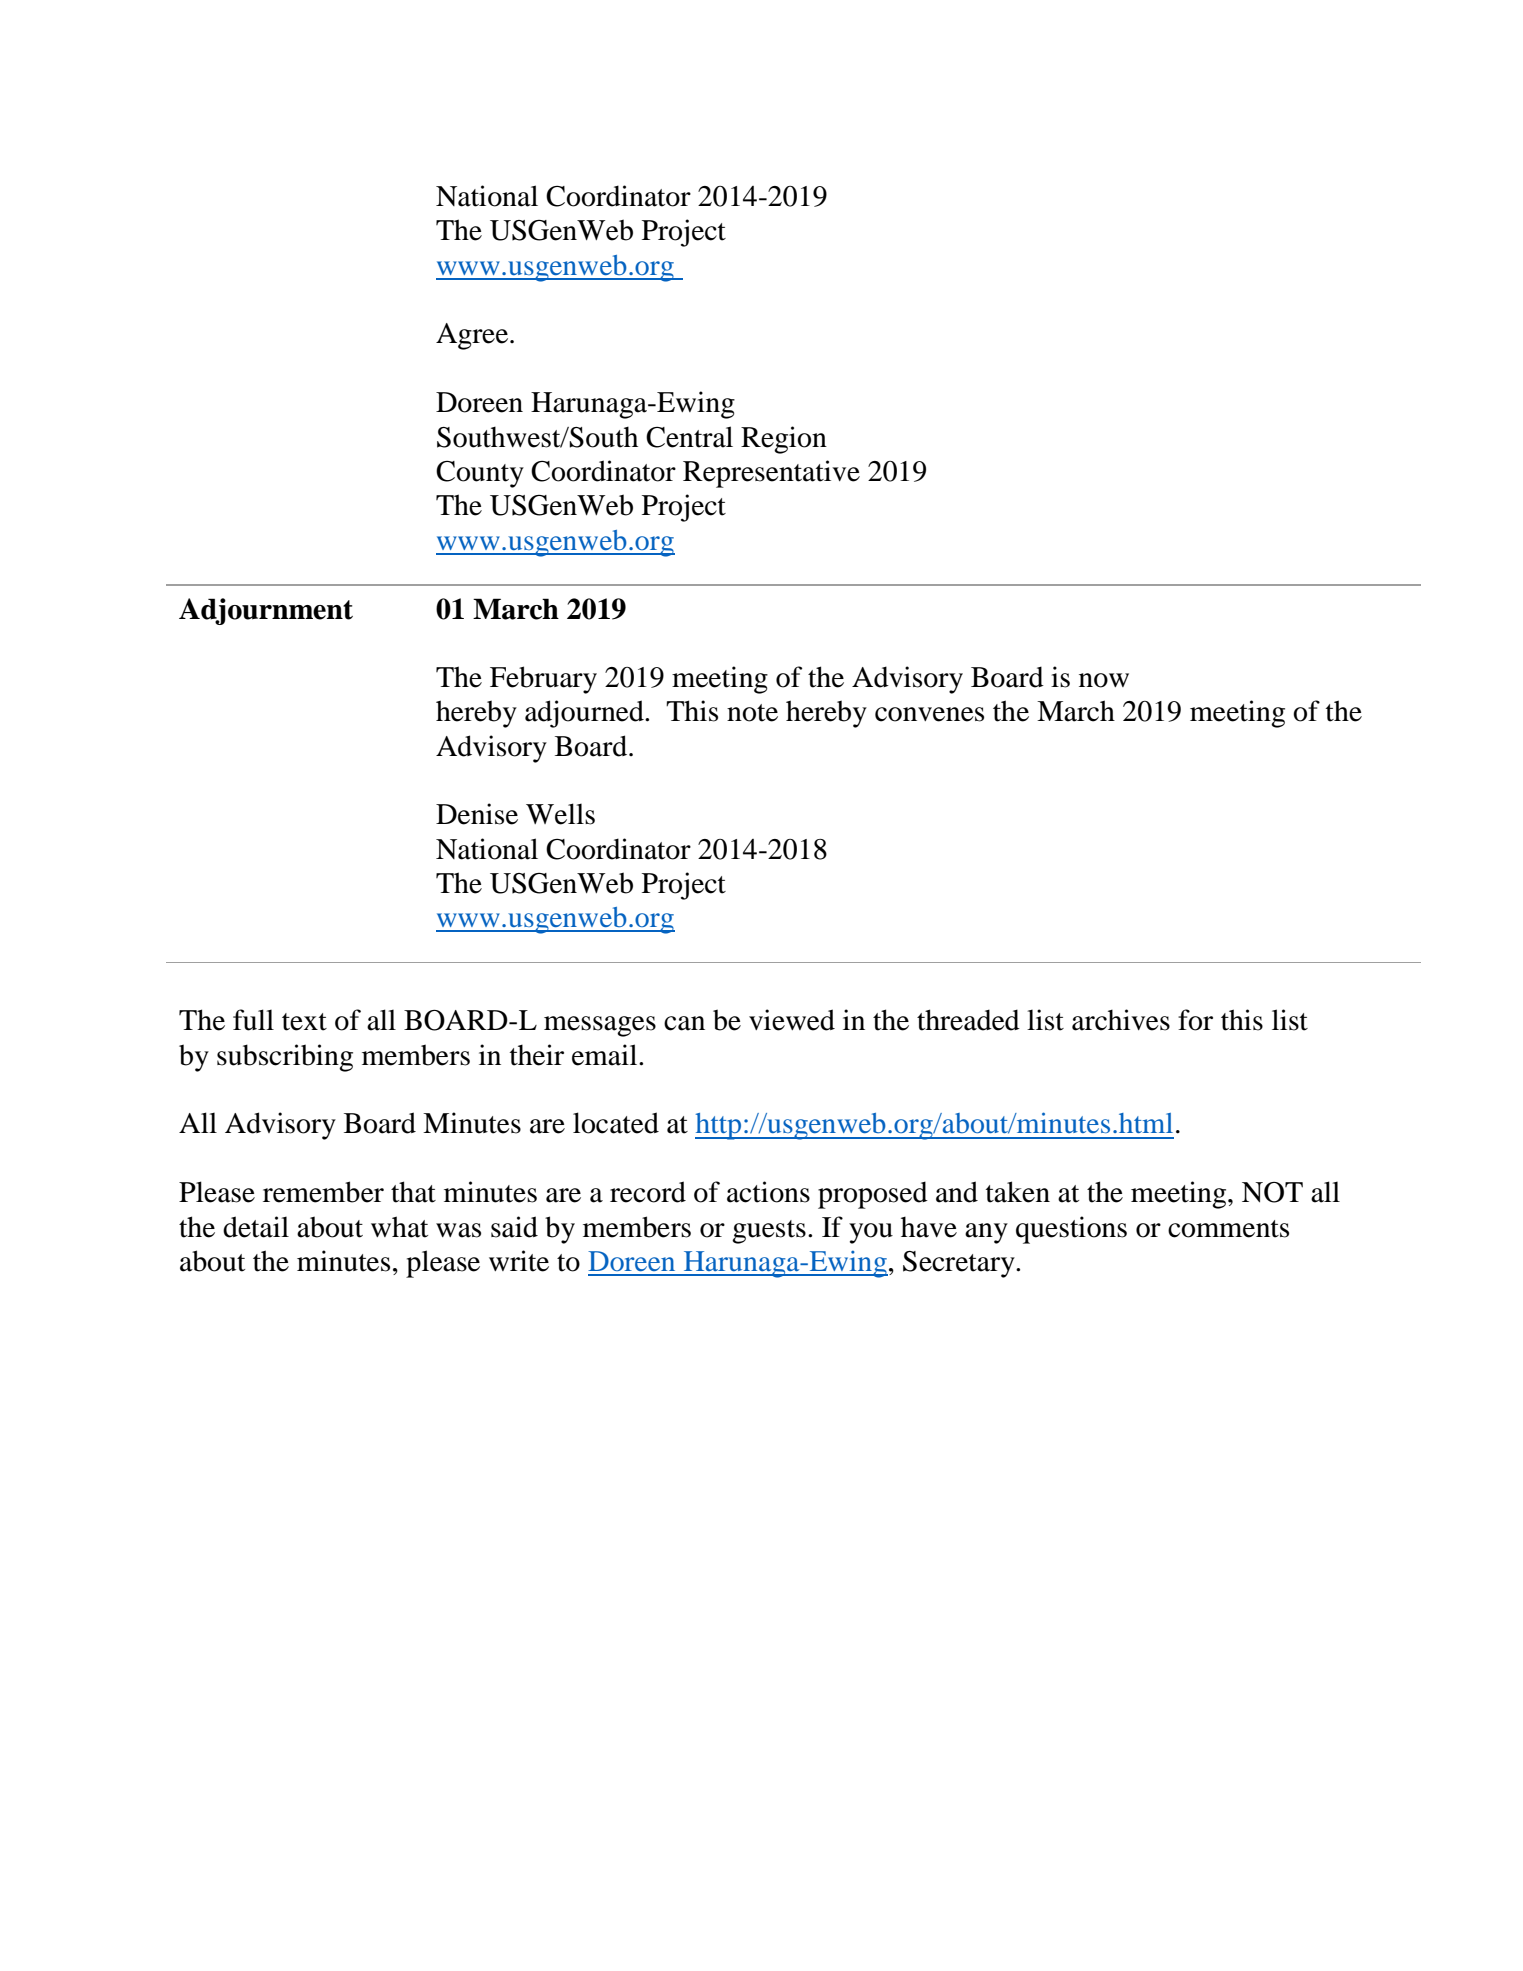  What do you see at coordinates (784, 440) in the screenshot?
I see `Region` at bounding box center [784, 440].
